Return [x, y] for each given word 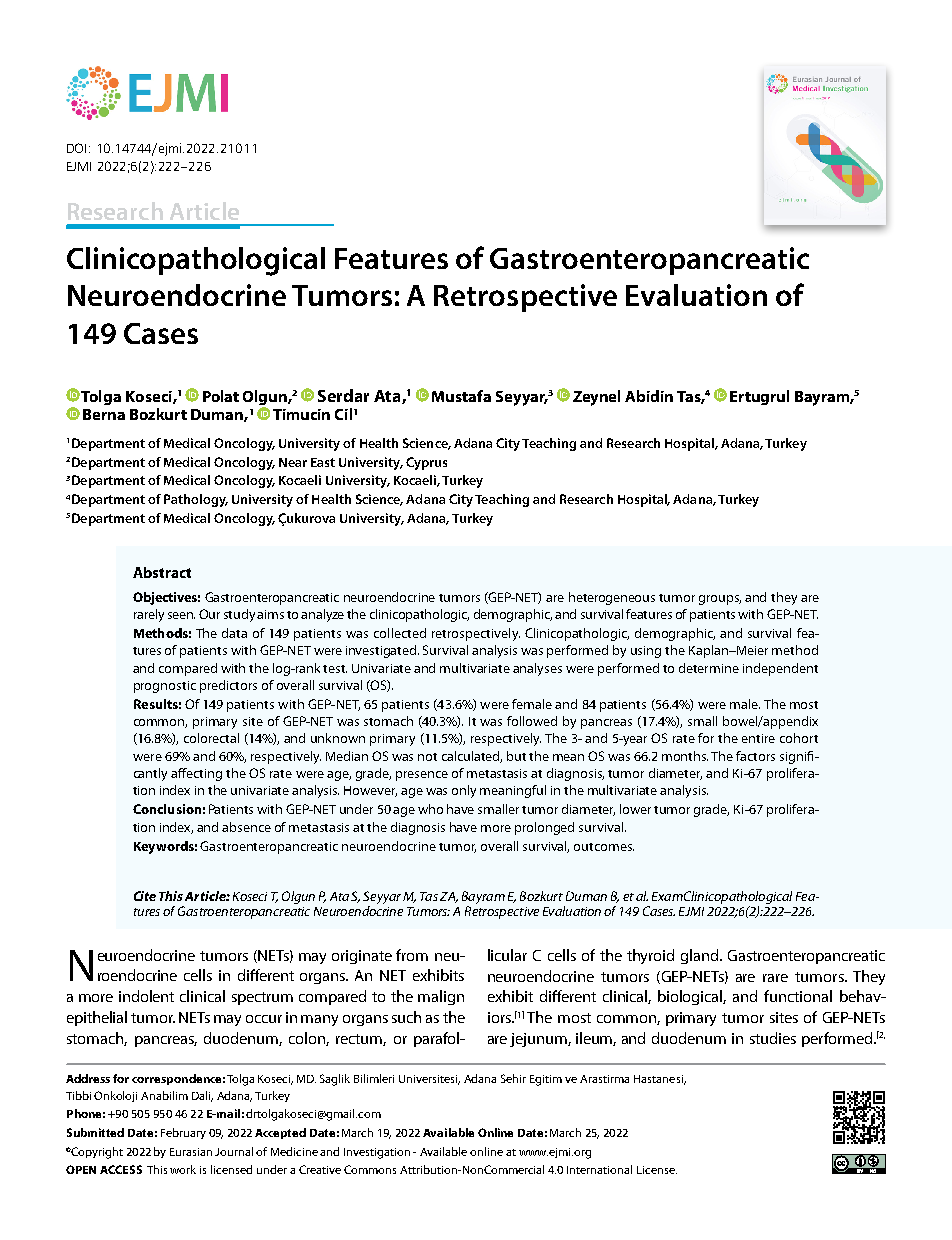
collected [400, 633]
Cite [145, 896]
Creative [320, 1169]
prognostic [165, 687]
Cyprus [426, 463]
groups [720, 600]
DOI [78, 148]
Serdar [343, 395]
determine [709, 668]
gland [701, 956]
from [412, 955]
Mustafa [461, 396]
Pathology [196, 500]
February [183, 1133]
